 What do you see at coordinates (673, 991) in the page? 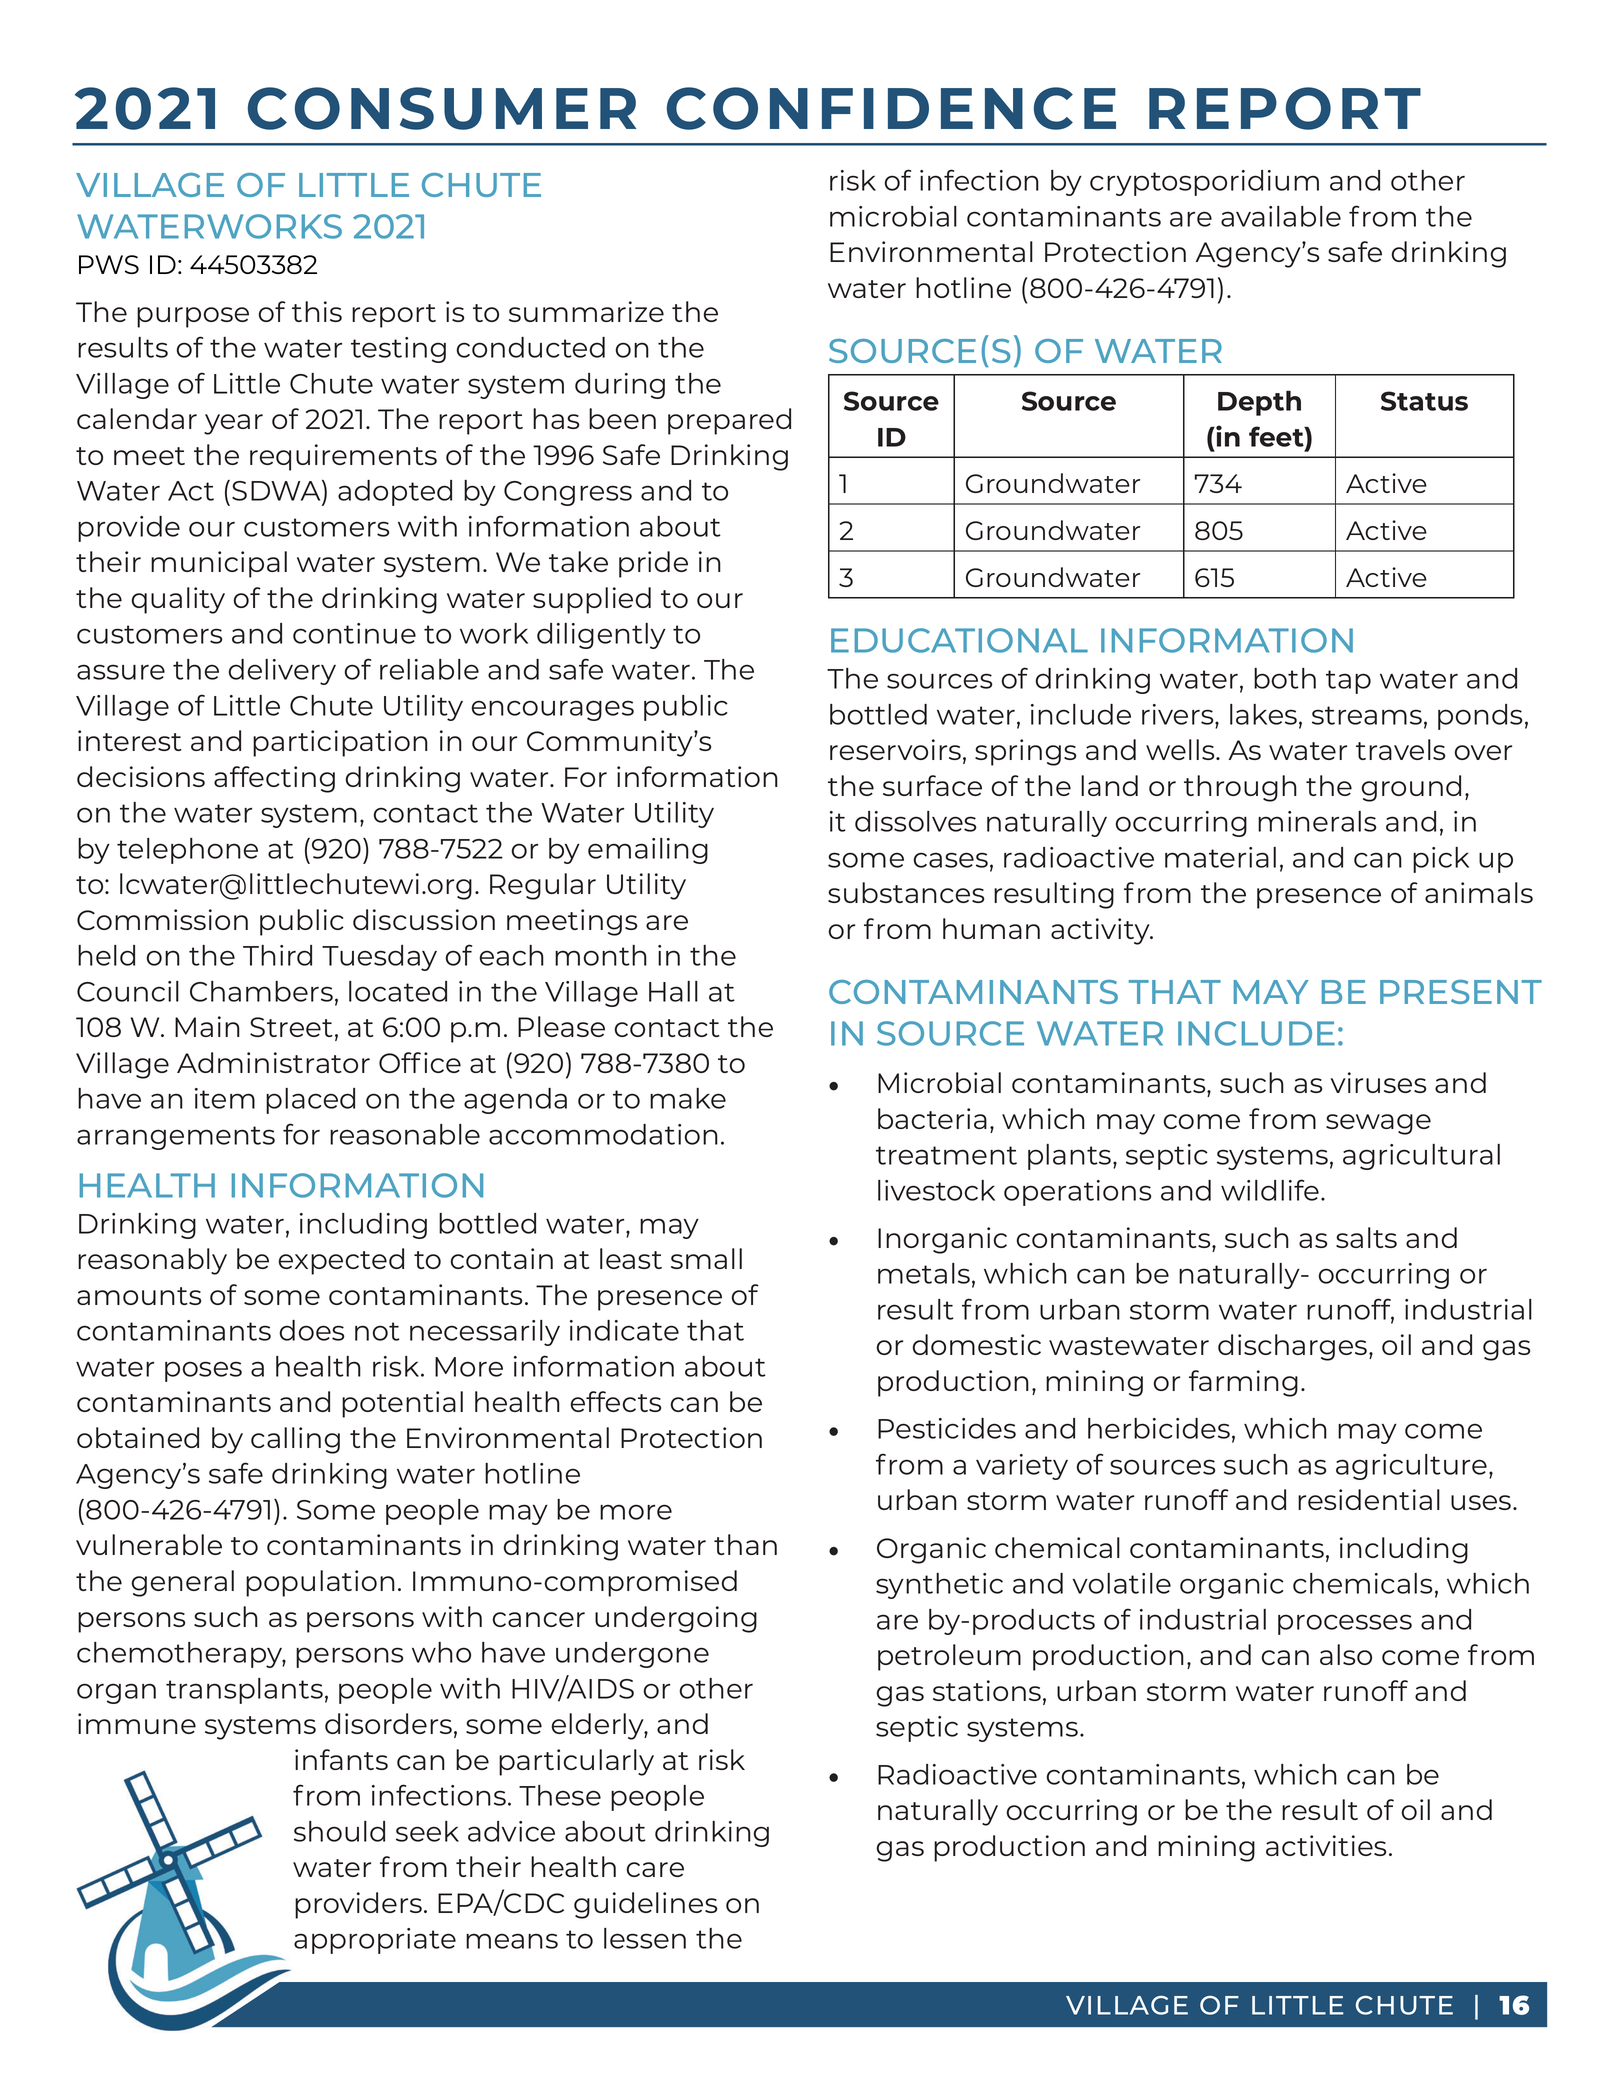
I see `Hall` at bounding box center [673, 991].
